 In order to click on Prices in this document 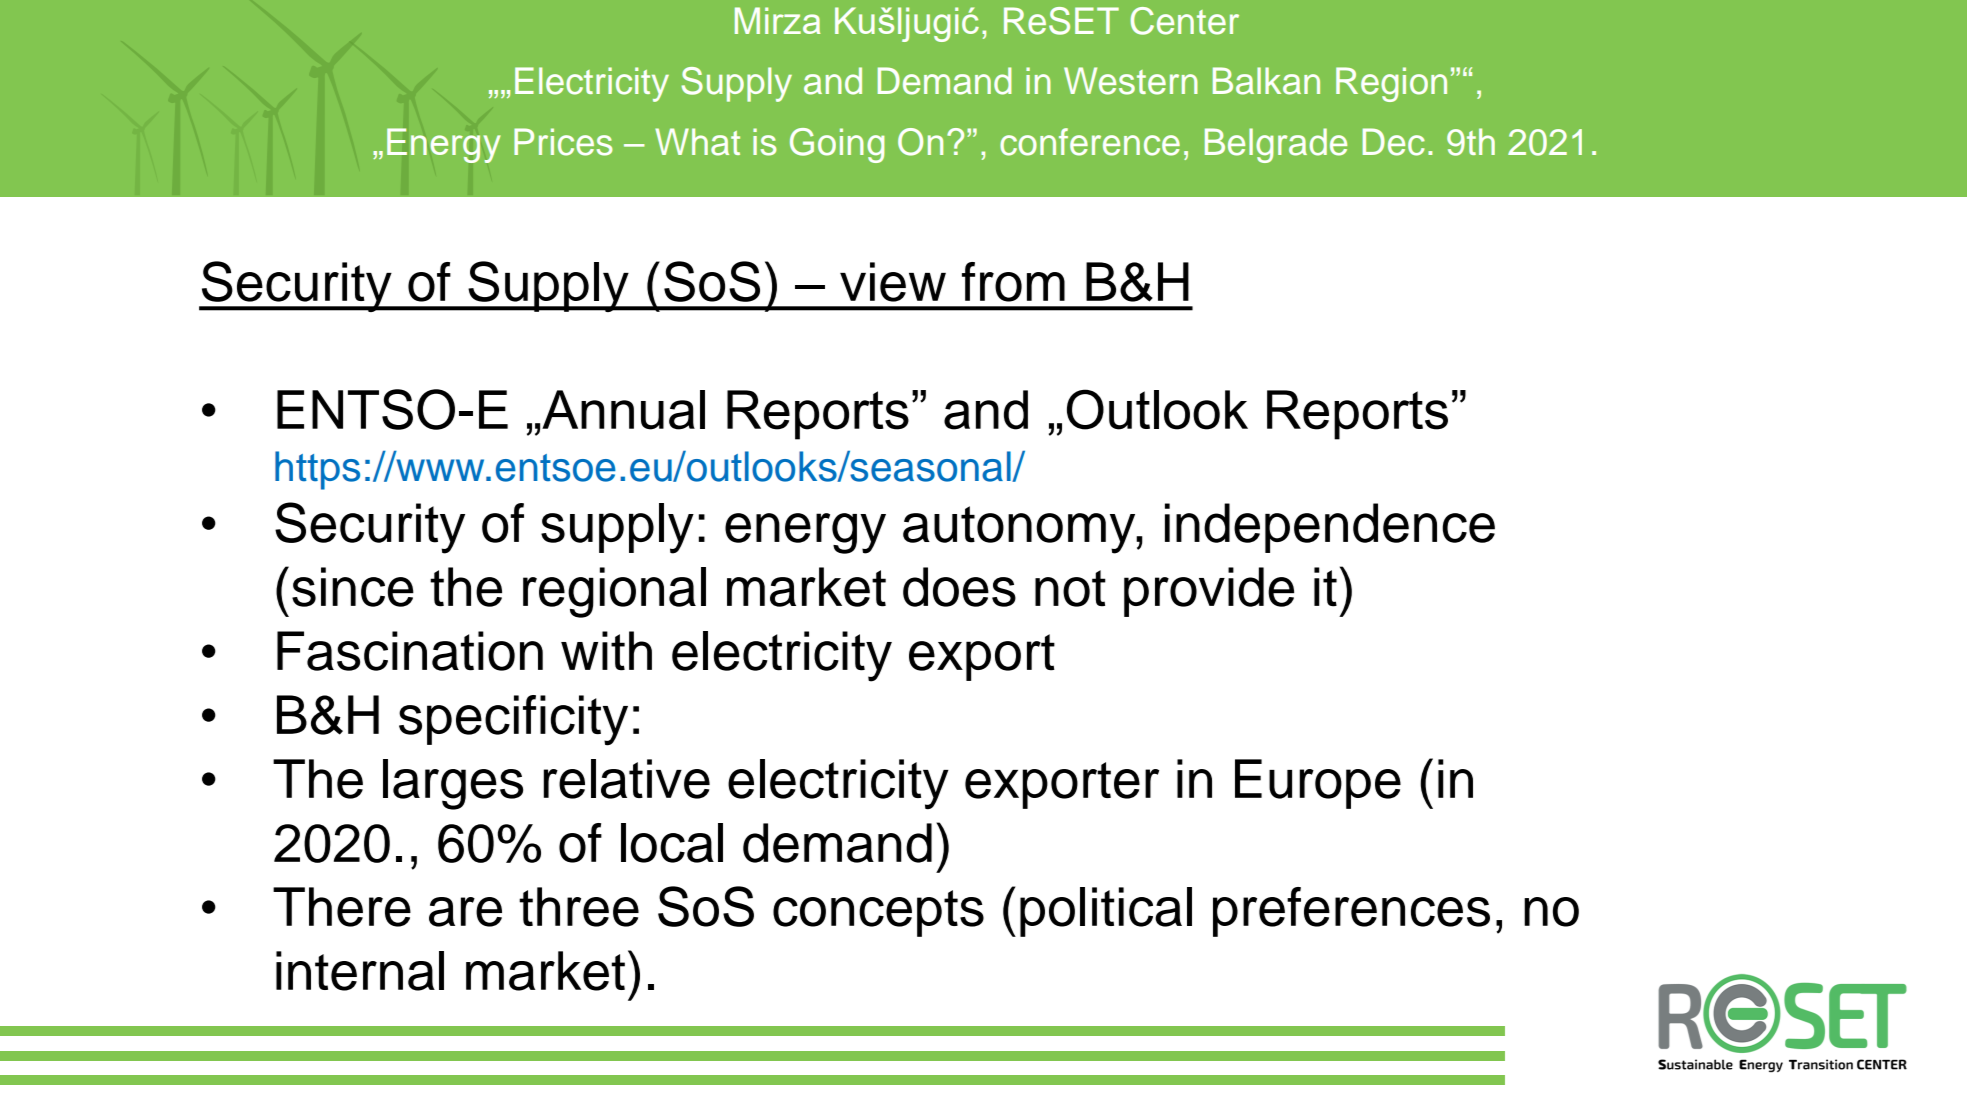, I will do `click(563, 142)`.
